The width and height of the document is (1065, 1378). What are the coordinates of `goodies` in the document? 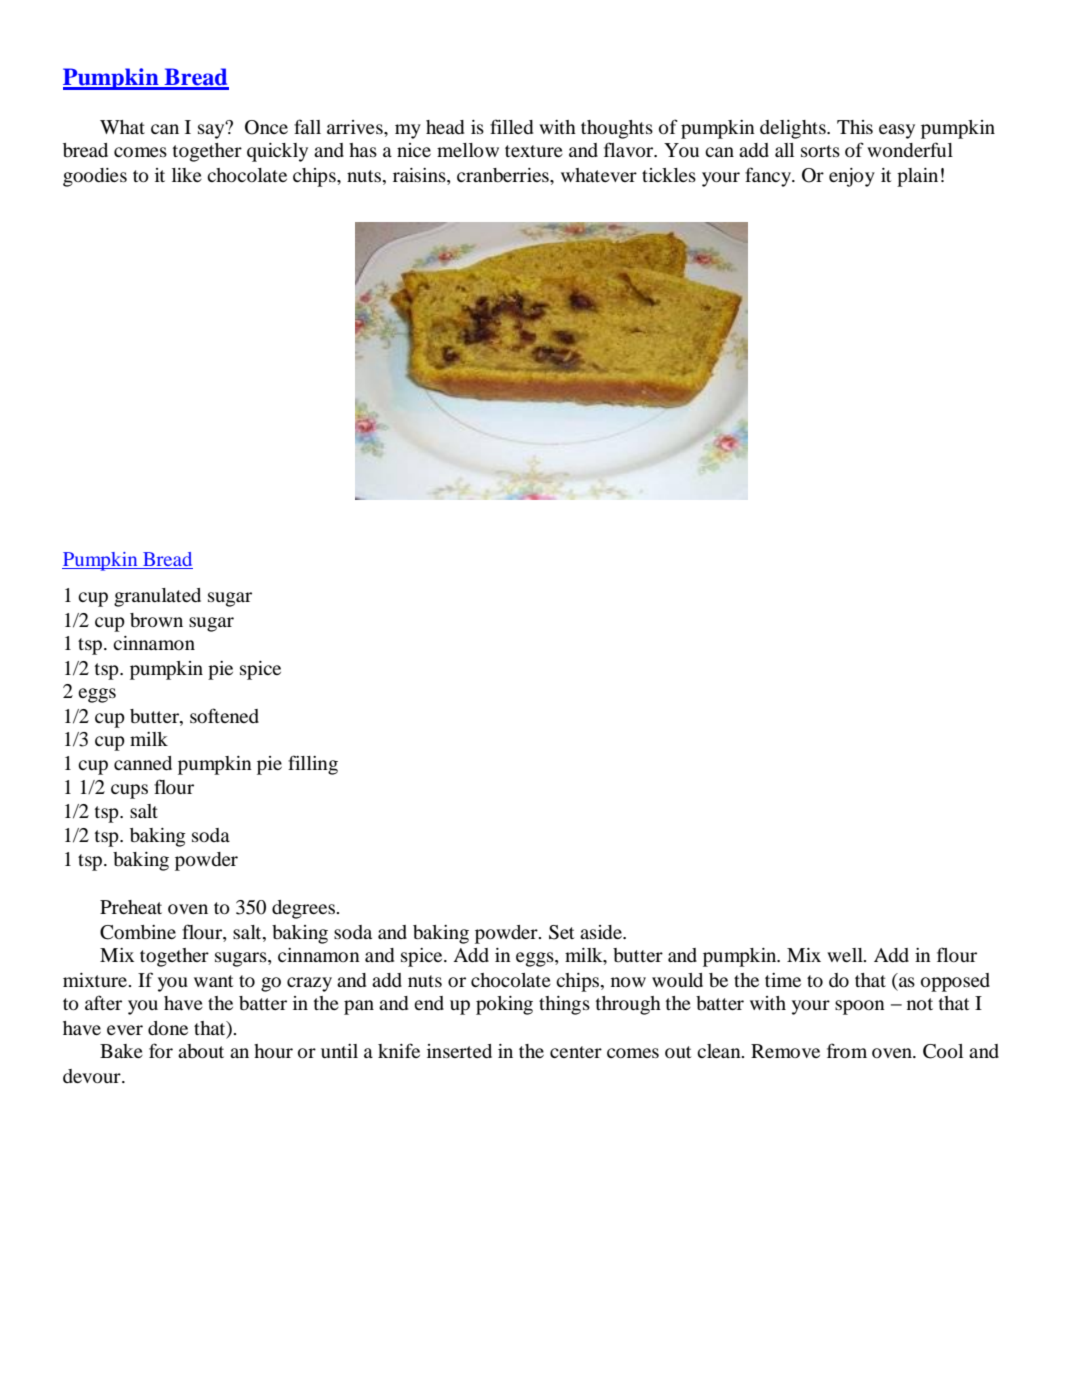 It's located at (95, 177).
